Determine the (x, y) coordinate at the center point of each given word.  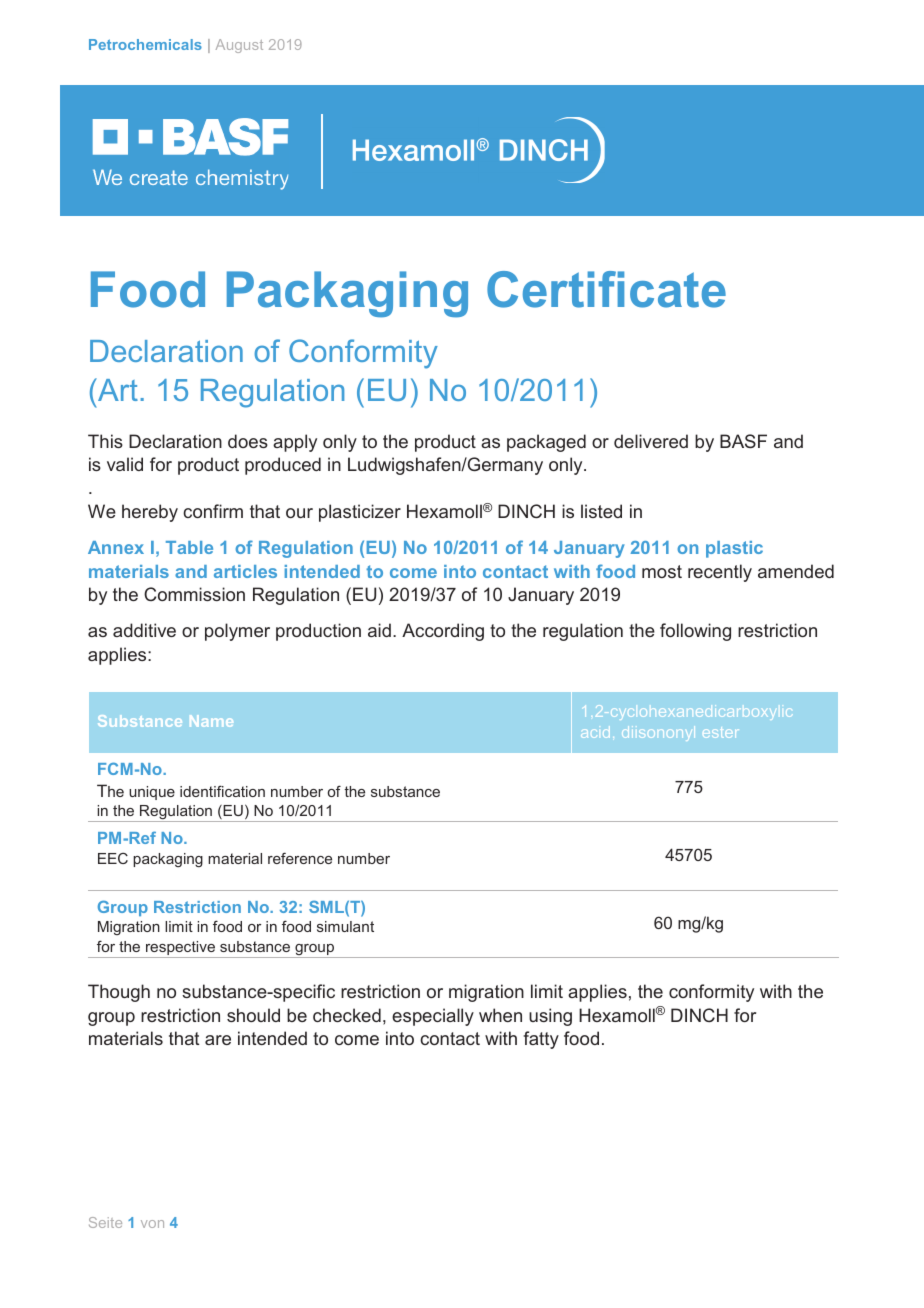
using (550, 1017)
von (152, 1224)
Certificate (606, 289)
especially (433, 1017)
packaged (546, 443)
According (443, 632)
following (695, 632)
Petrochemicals (145, 44)
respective (180, 949)
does (248, 441)
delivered (651, 441)
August (239, 46)
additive (144, 630)
